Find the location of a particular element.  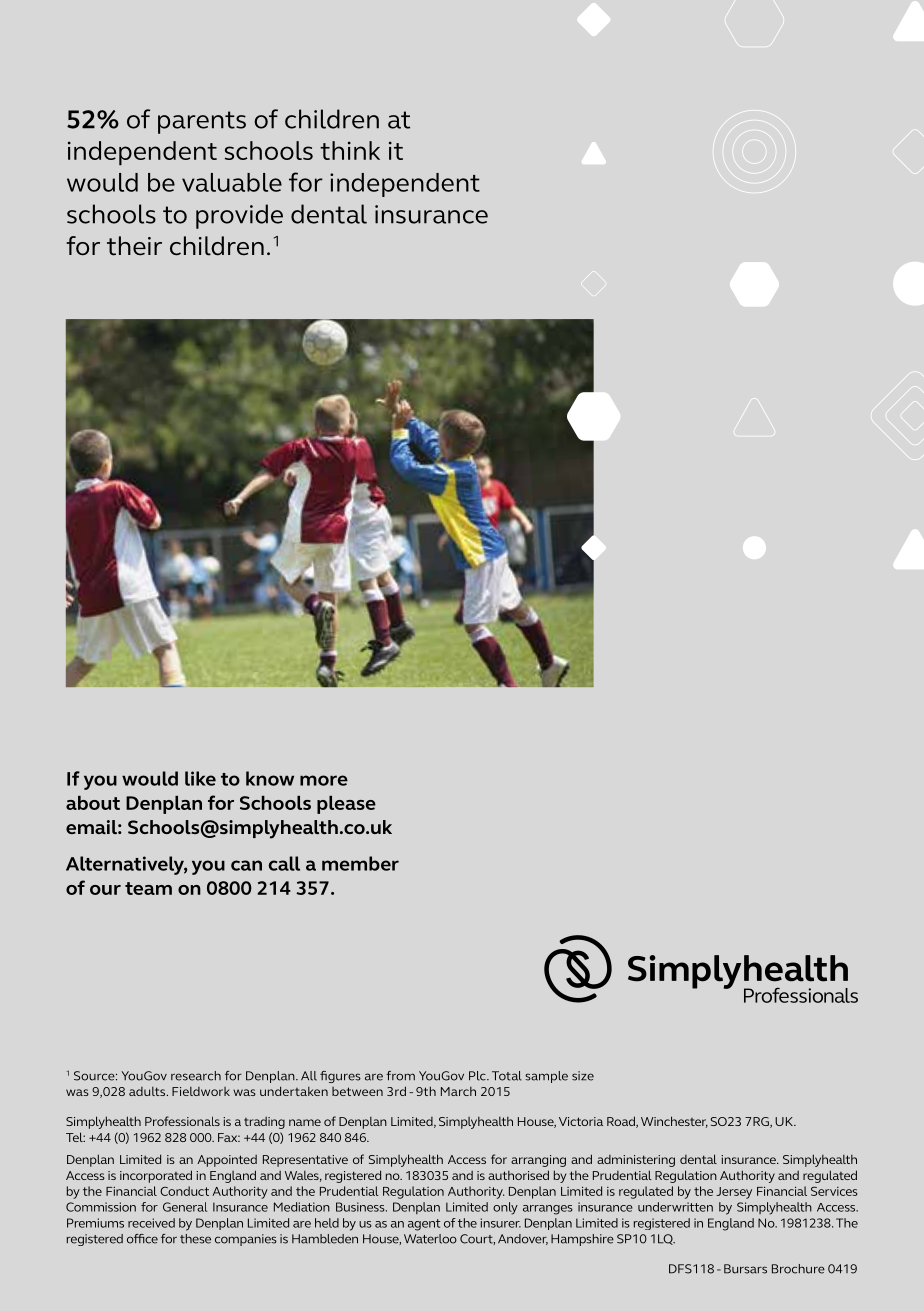

more is located at coordinates (324, 780).
